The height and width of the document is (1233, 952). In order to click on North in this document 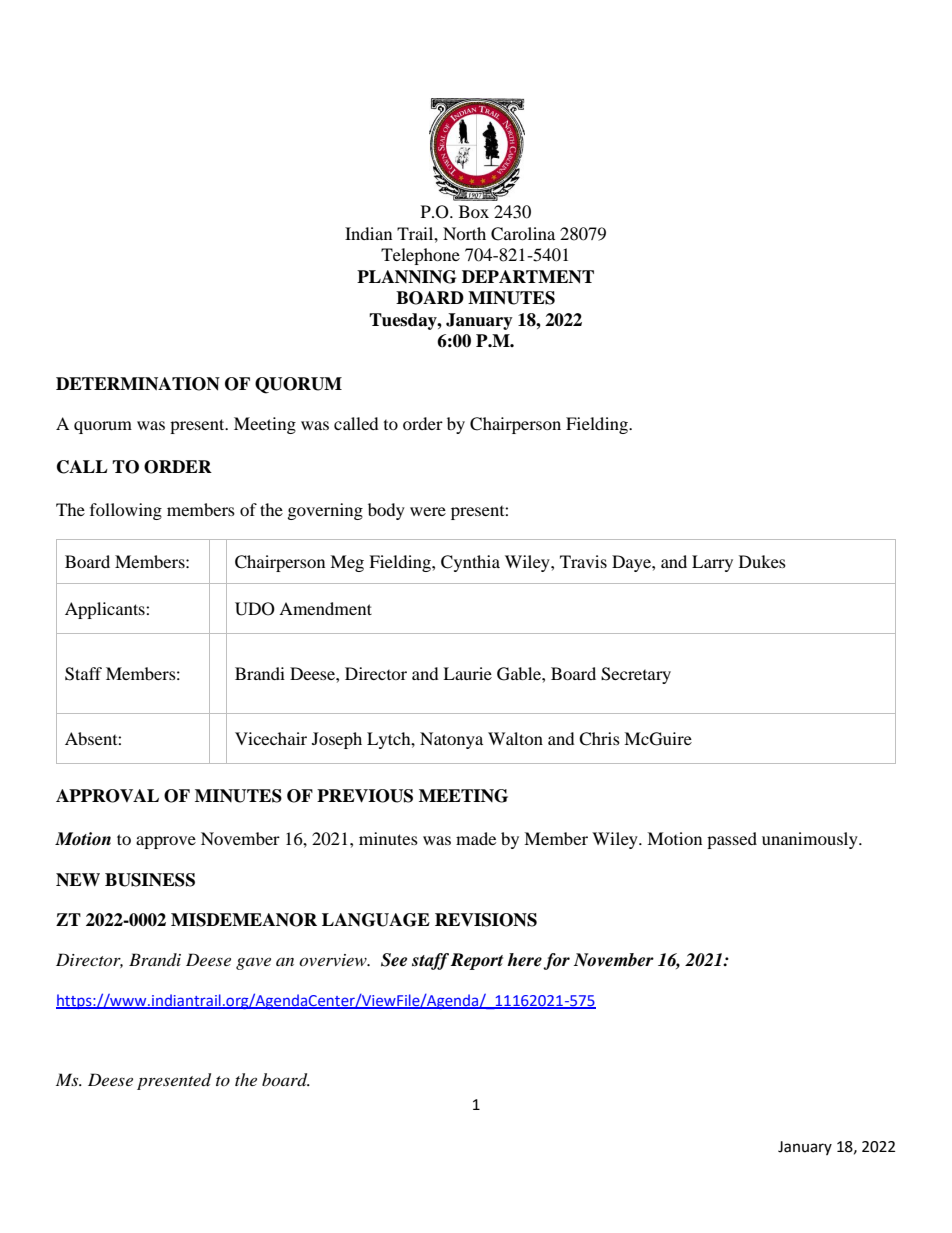, I will do `click(464, 233)`.
